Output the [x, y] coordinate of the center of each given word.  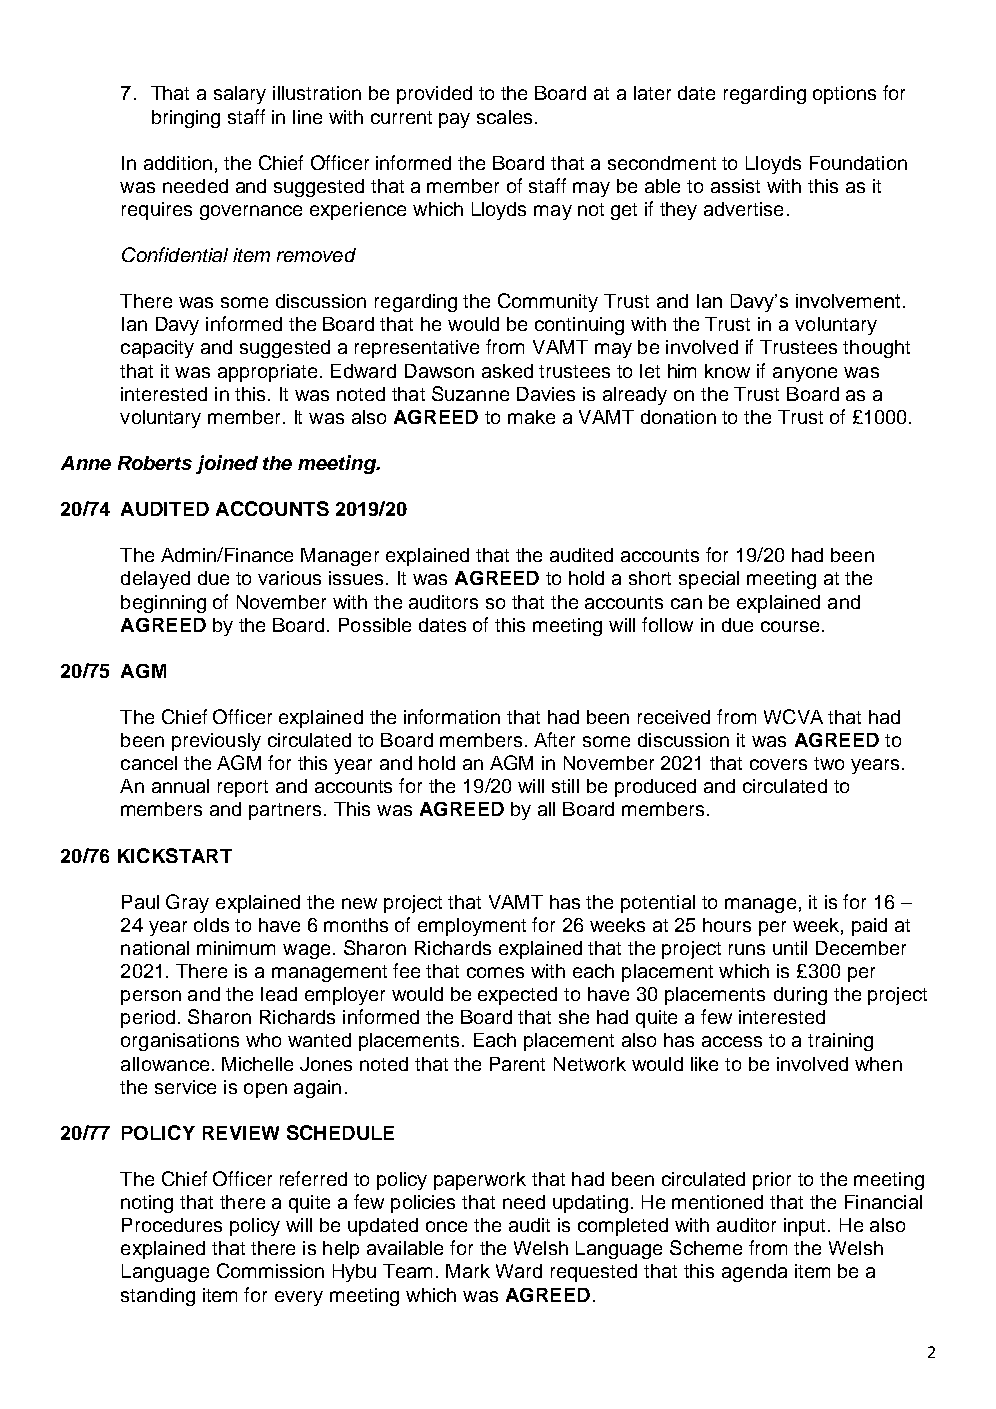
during [800, 996]
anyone [805, 374]
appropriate [267, 373]
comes [495, 972]
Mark [468, 1271]
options [844, 95]
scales [504, 117]
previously [216, 742]
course [790, 626]
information [452, 716]
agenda [754, 1273]
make [531, 417]
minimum [236, 948]
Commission [270, 1270]
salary [240, 95]
